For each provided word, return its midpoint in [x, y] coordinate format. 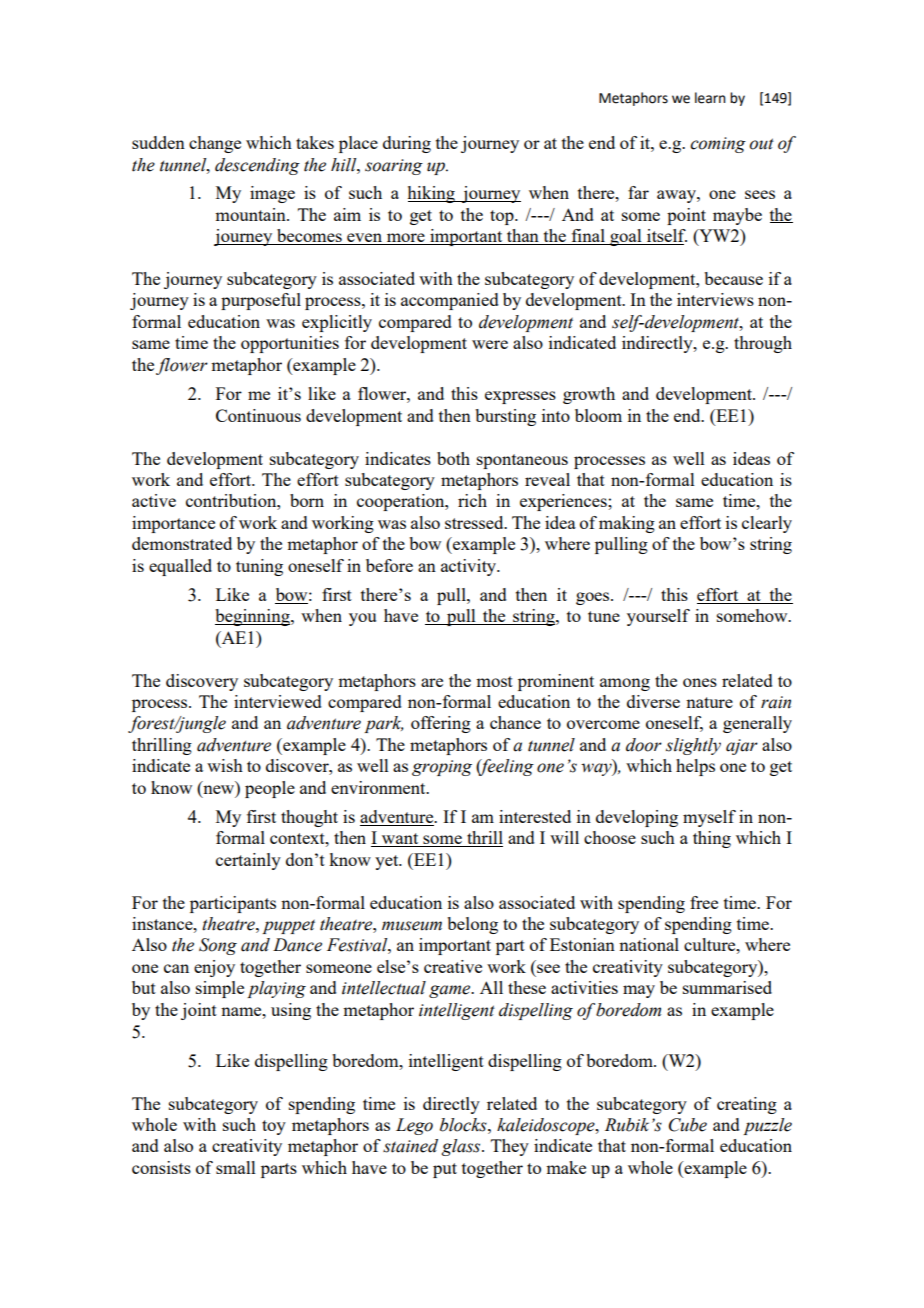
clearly [767, 524]
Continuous [258, 415]
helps [695, 767]
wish [225, 765]
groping [442, 768]
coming [718, 145]
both [453, 458]
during [407, 144]
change [215, 144]
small [236, 1167]
